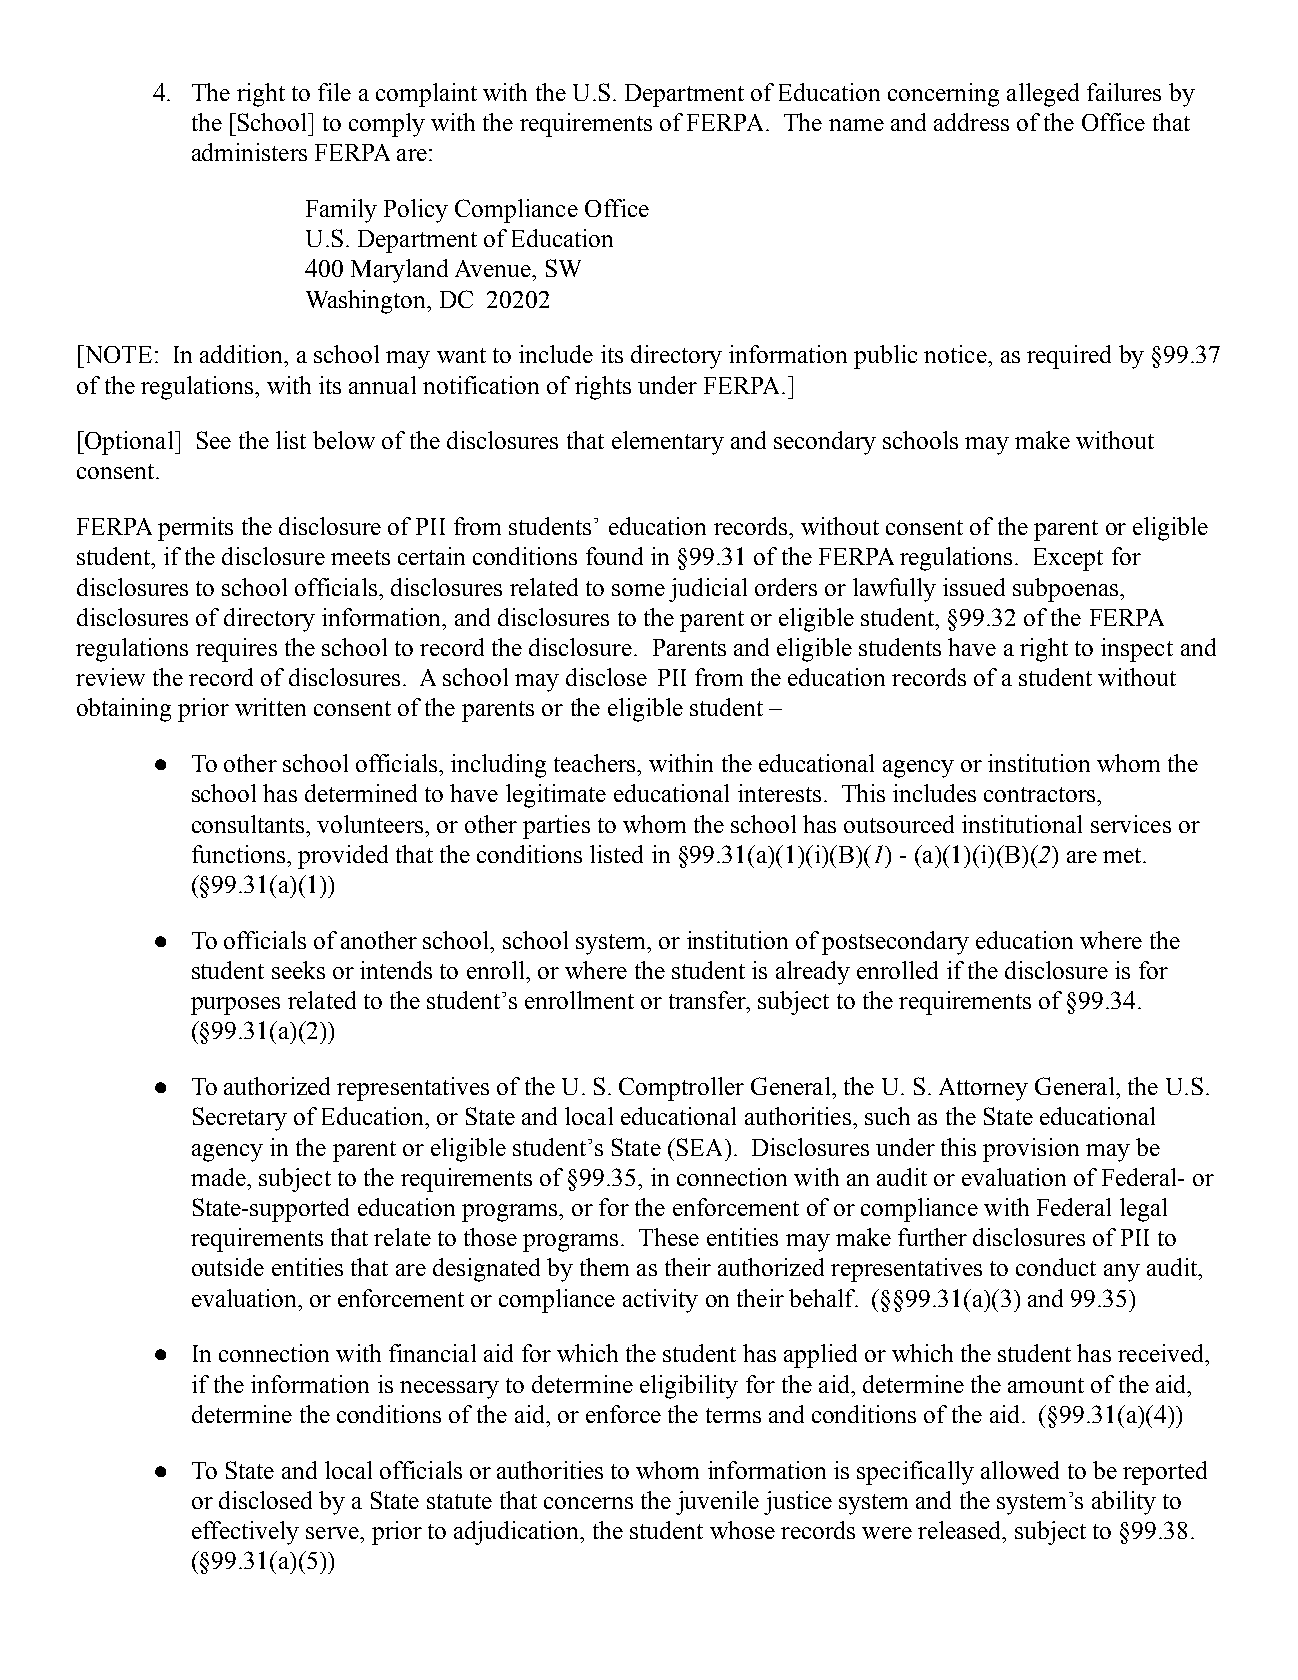 The image size is (1298, 1680). Describe the element at coordinates (1068, 559) in the image. I see `Except` at that location.
